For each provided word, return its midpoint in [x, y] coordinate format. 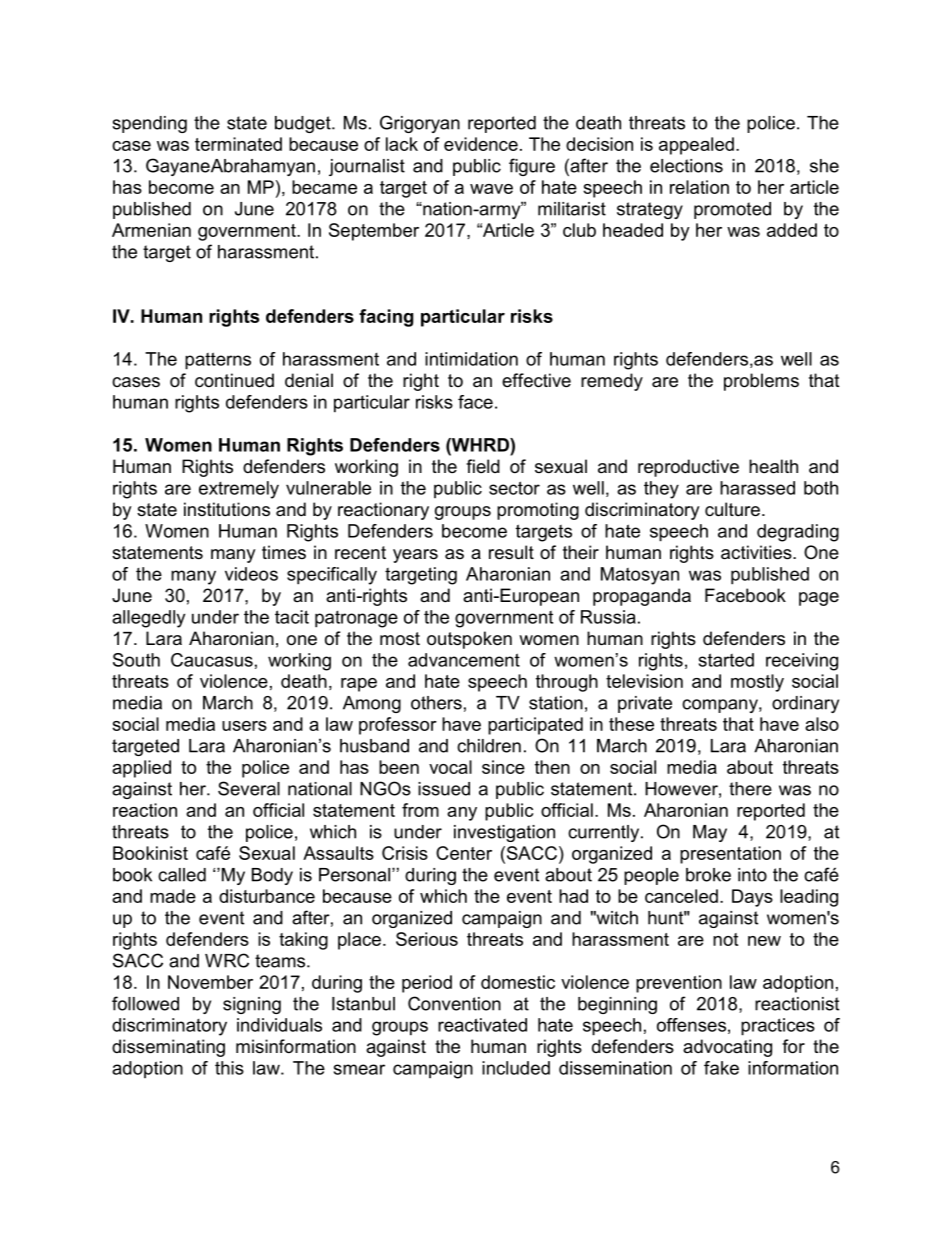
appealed [696, 146]
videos [251, 574]
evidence [481, 144]
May [710, 833]
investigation [504, 833]
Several [249, 788]
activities [757, 552]
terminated [238, 144]
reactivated [482, 1025]
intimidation [471, 359]
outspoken [469, 640]
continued [234, 380]
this [229, 1068]
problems [761, 382]
